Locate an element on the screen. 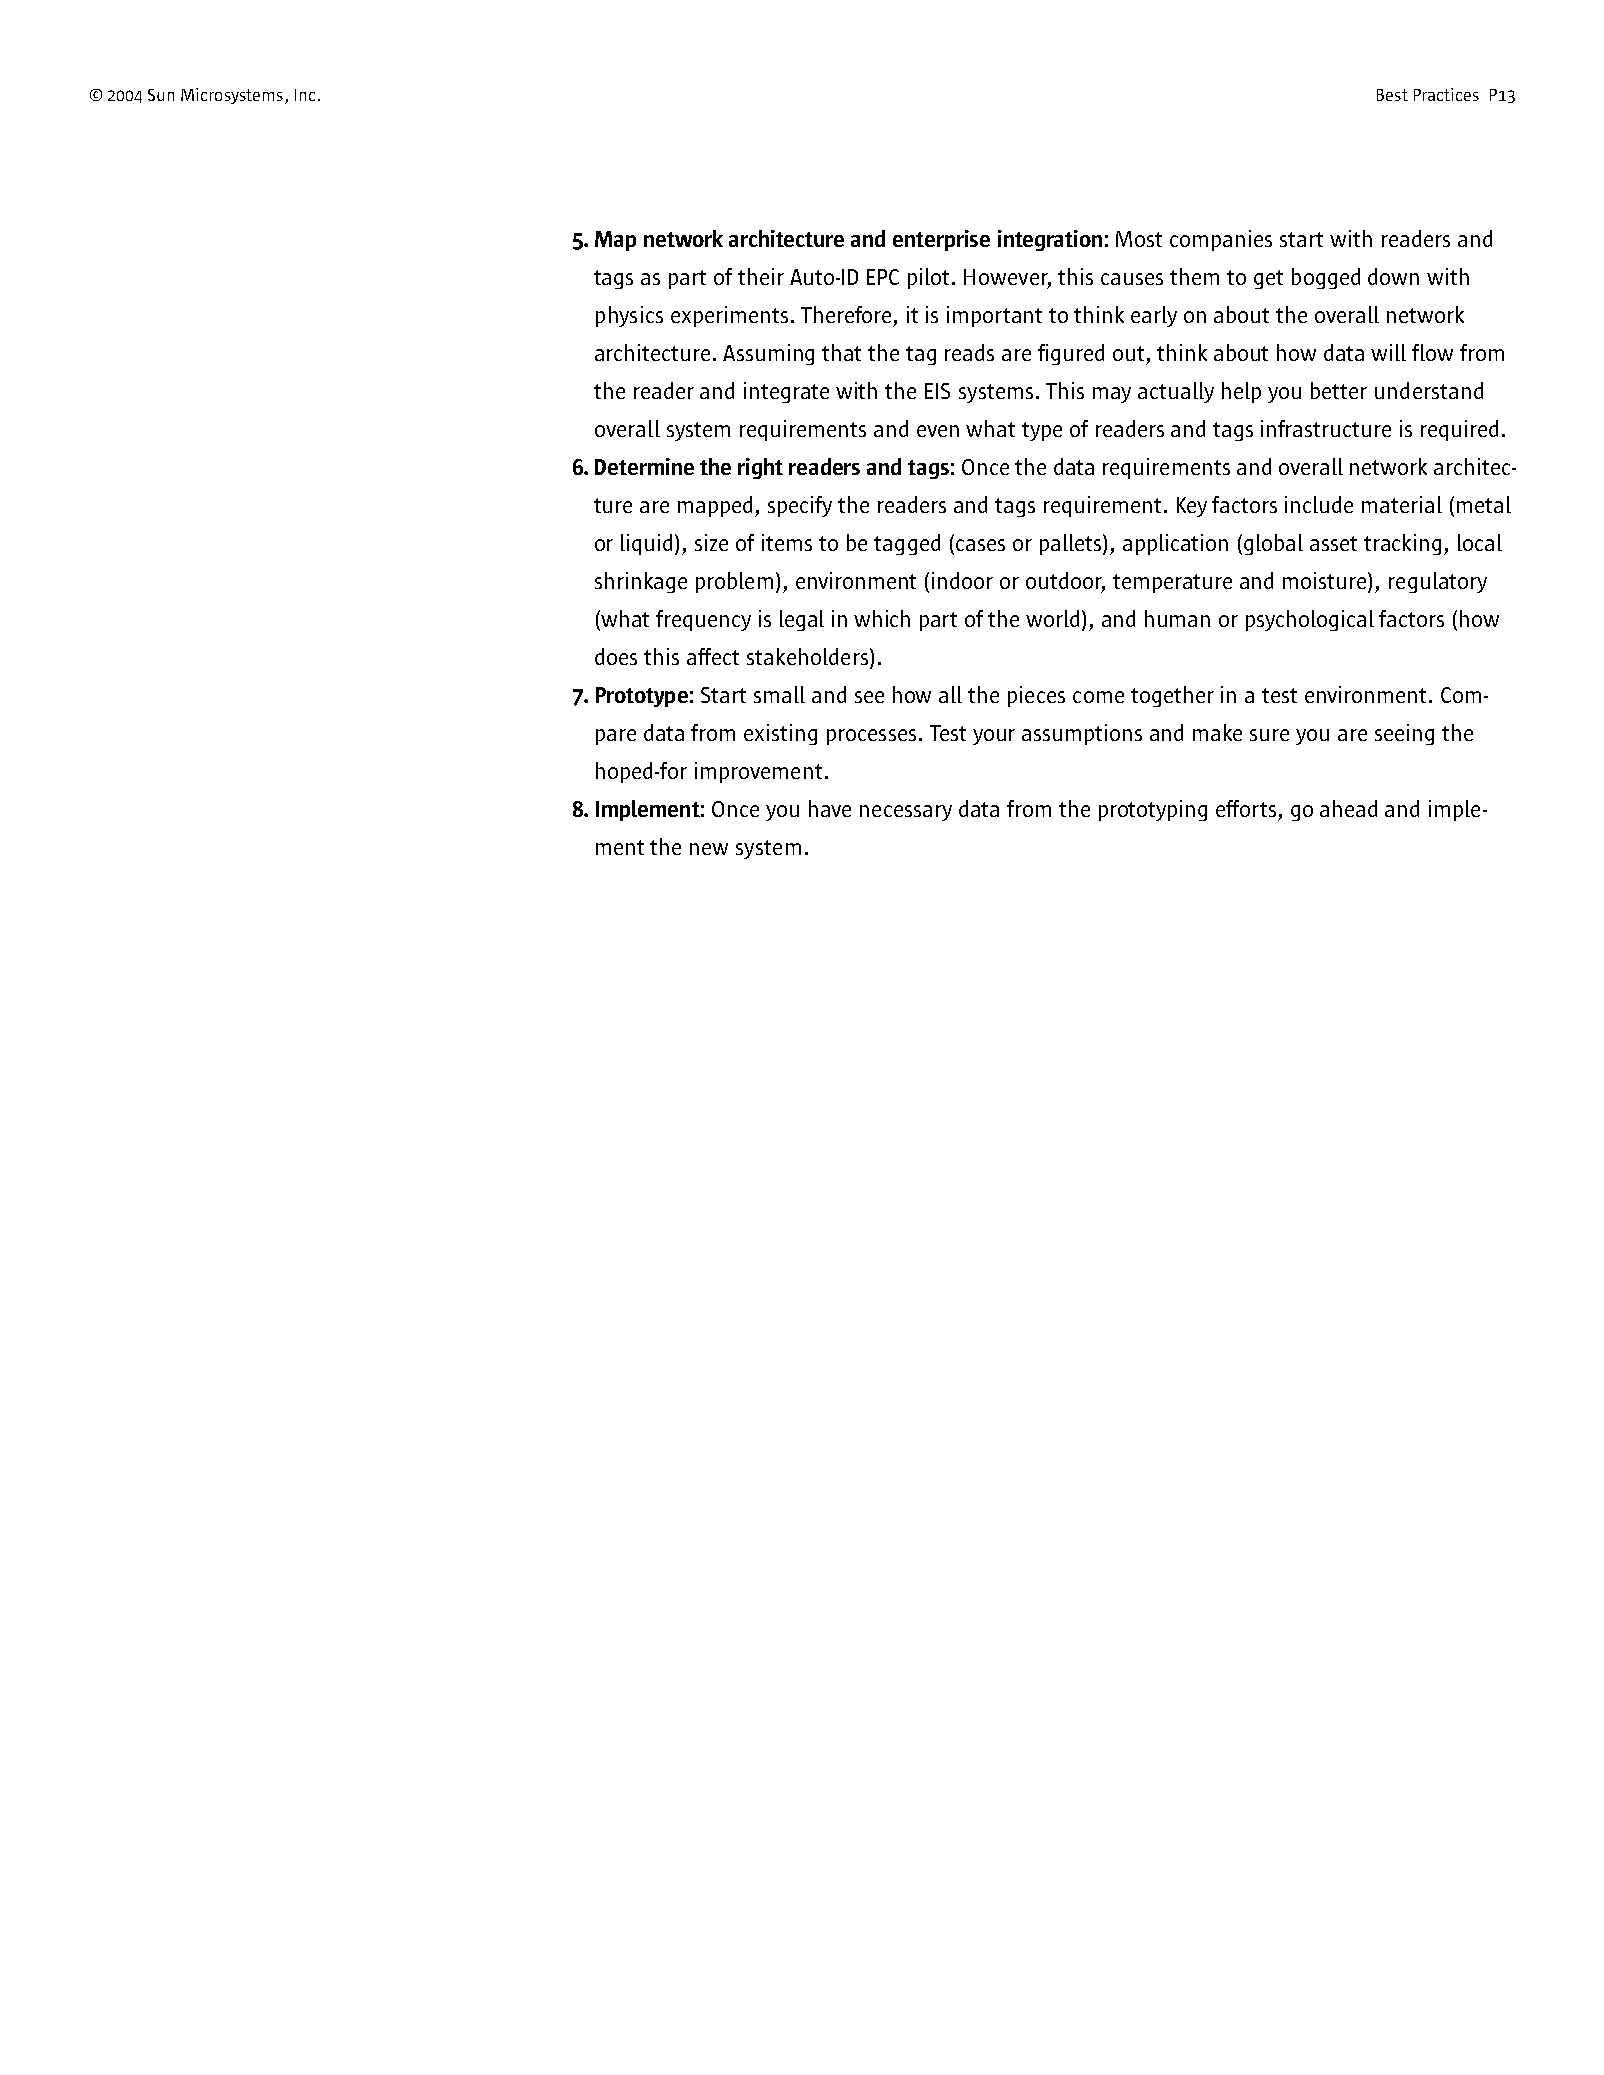  does is located at coordinates (616, 656).
